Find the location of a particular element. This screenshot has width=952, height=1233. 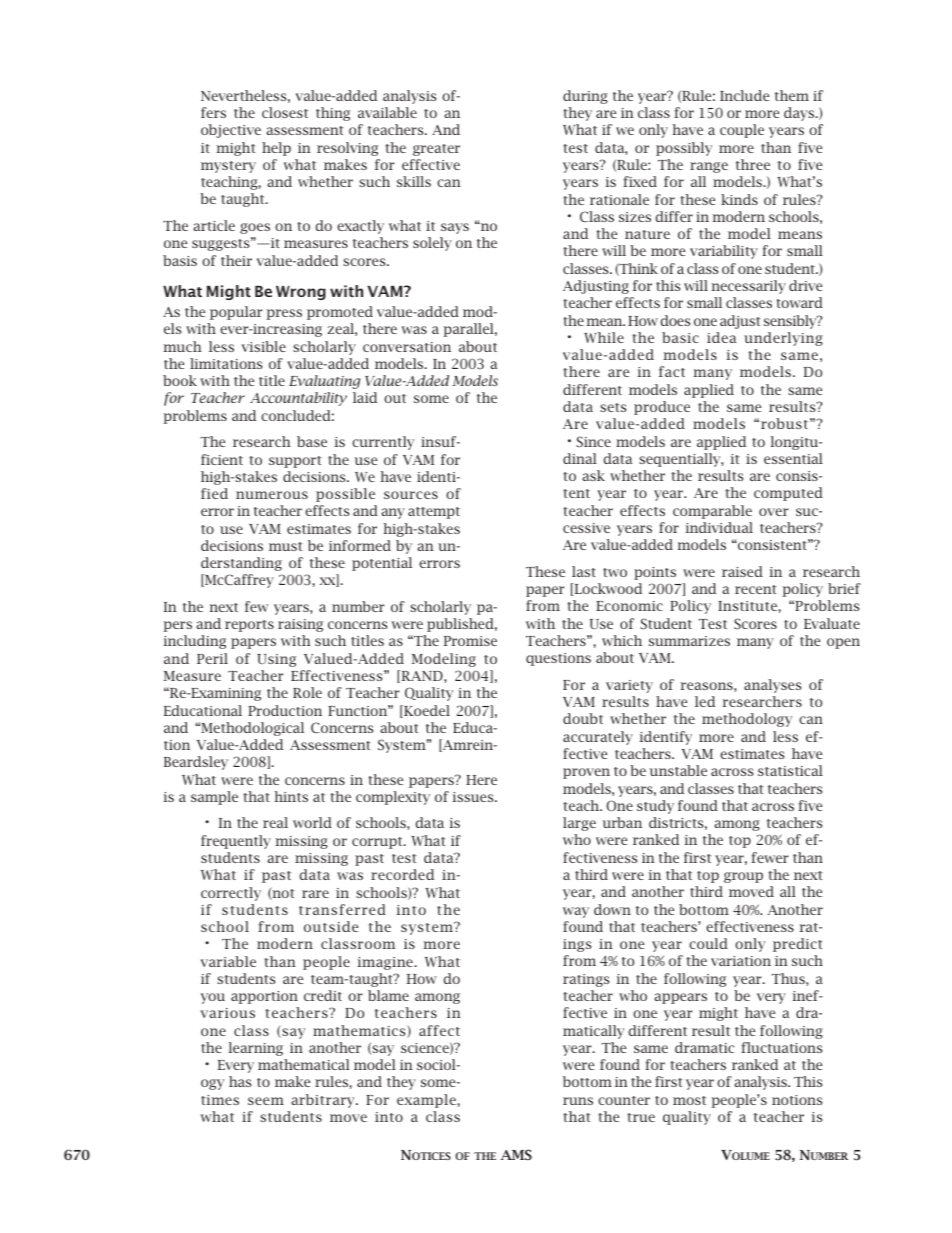

predict is located at coordinates (798, 945).
